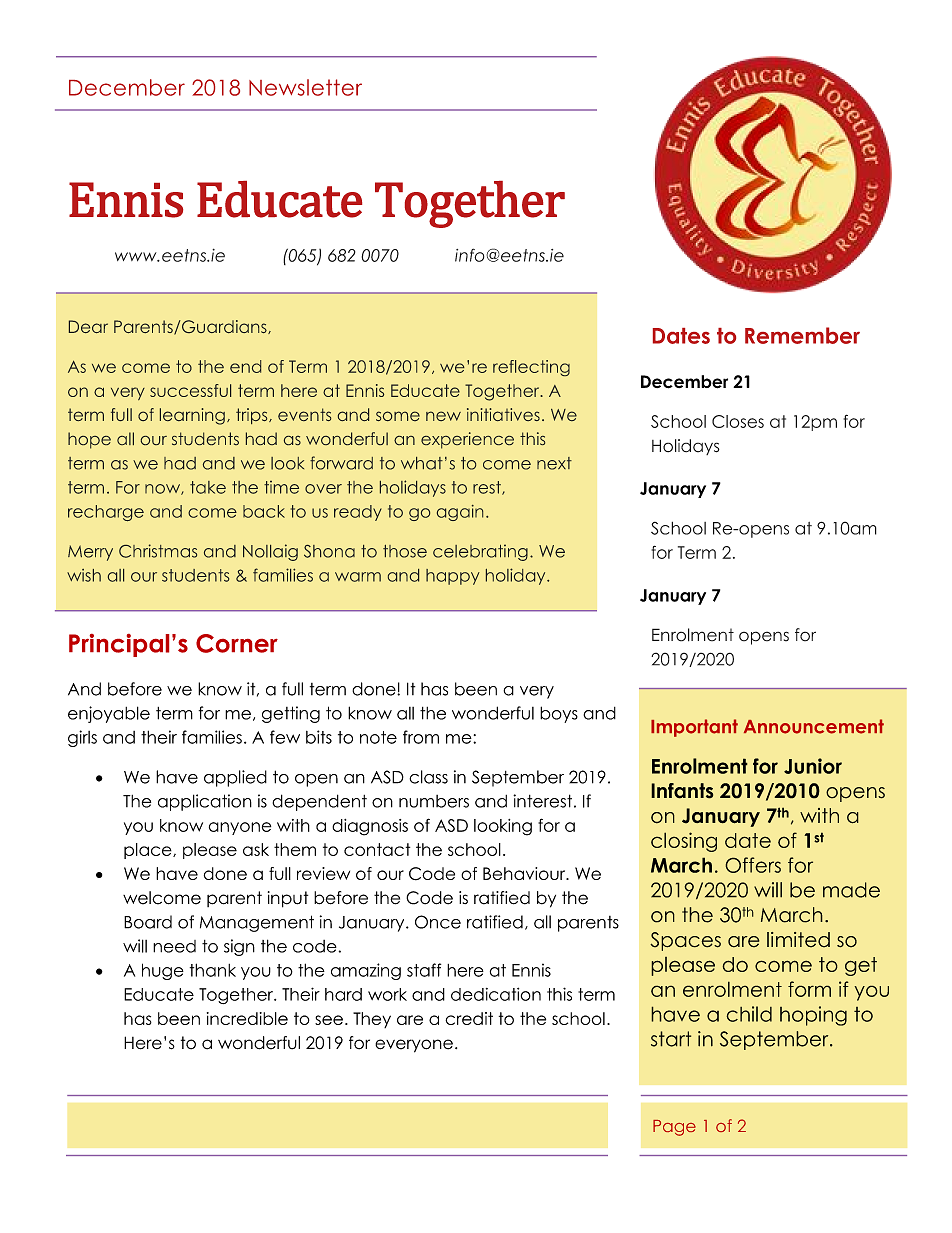 This document has width=952, height=1233. What do you see at coordinates (149, 851) in the document?
I see `place` at bounding box center [149, 851].
